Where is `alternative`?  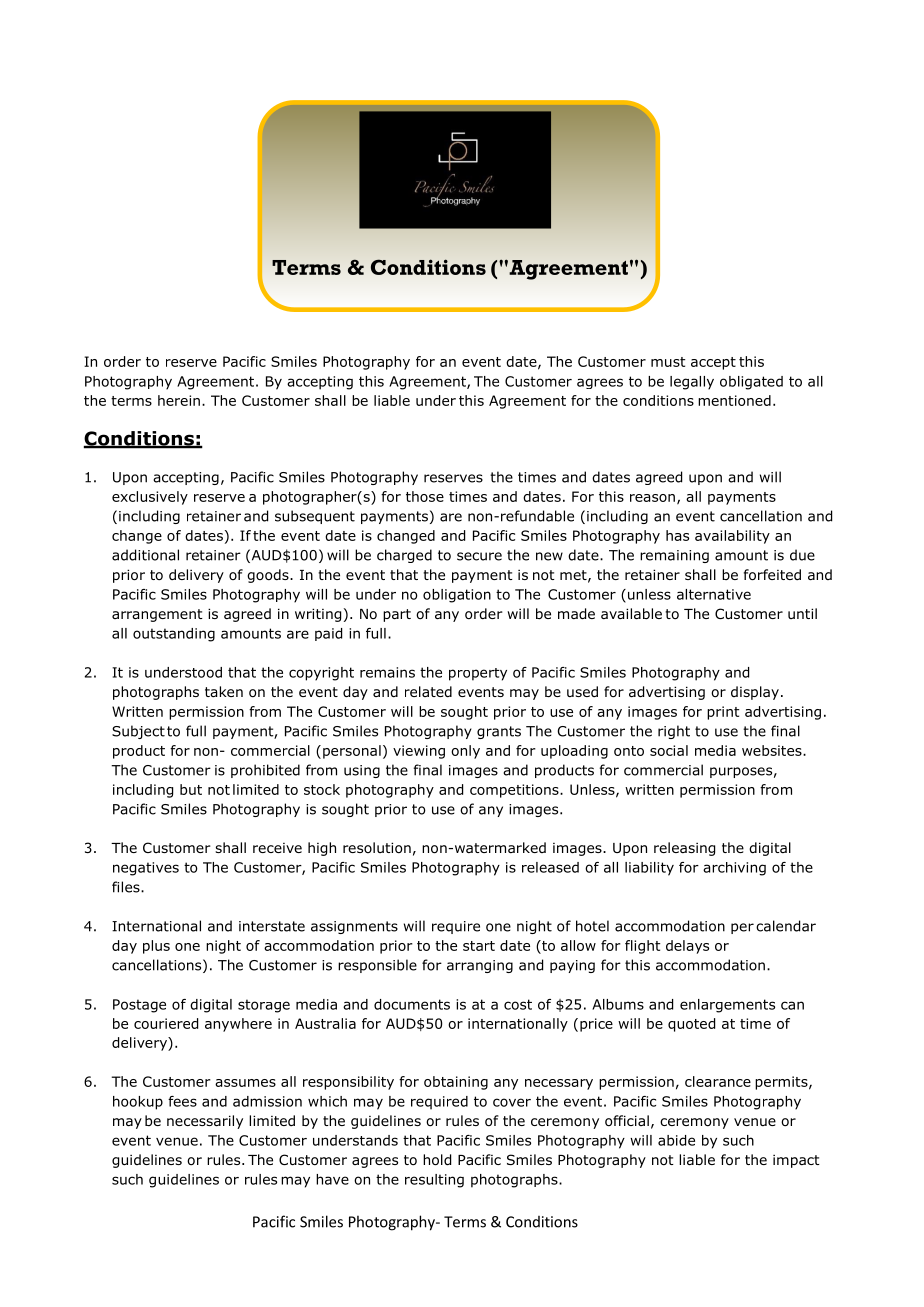
alternative is located at coordinates (714, 594).
